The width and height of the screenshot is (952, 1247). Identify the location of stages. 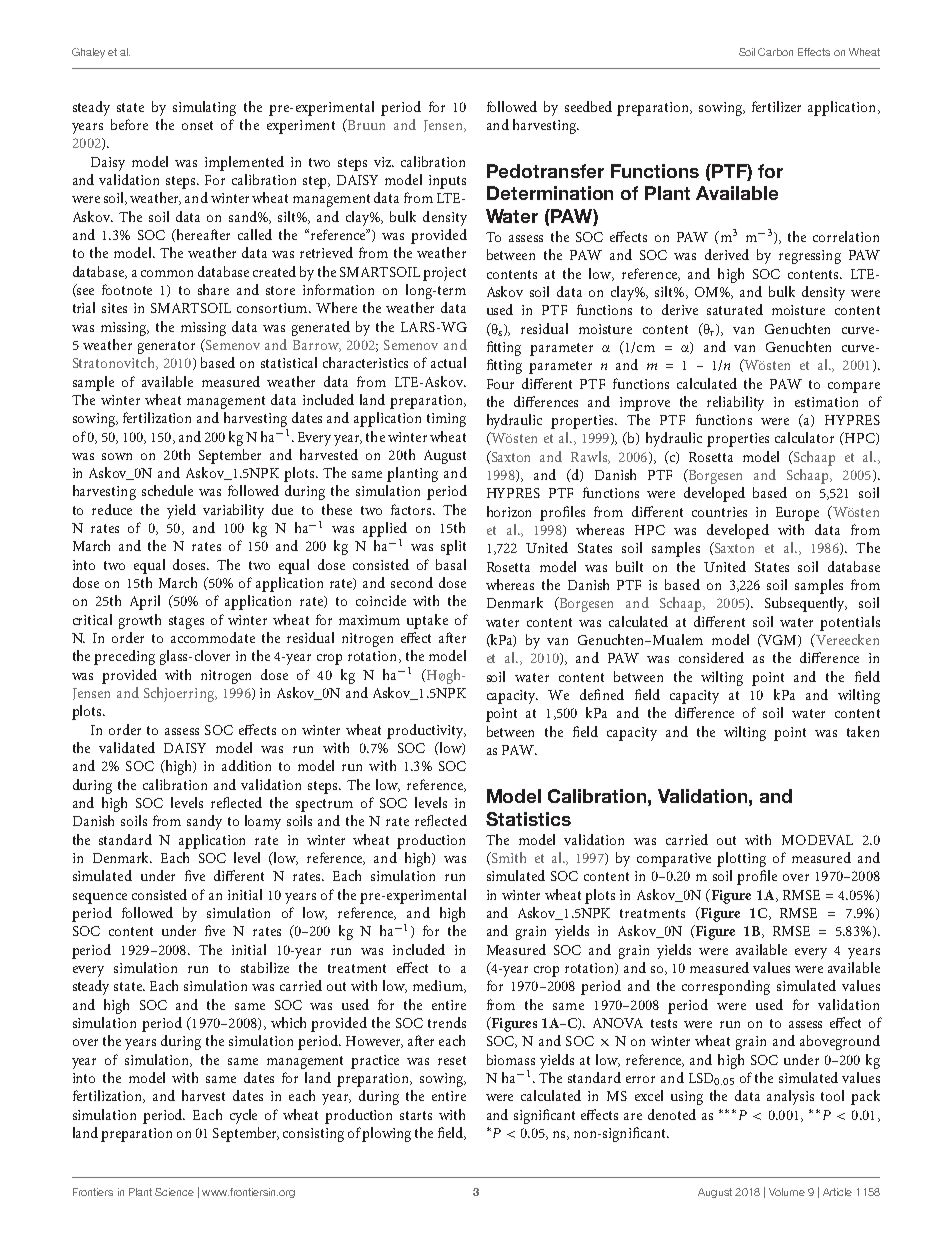
(186, 622).
